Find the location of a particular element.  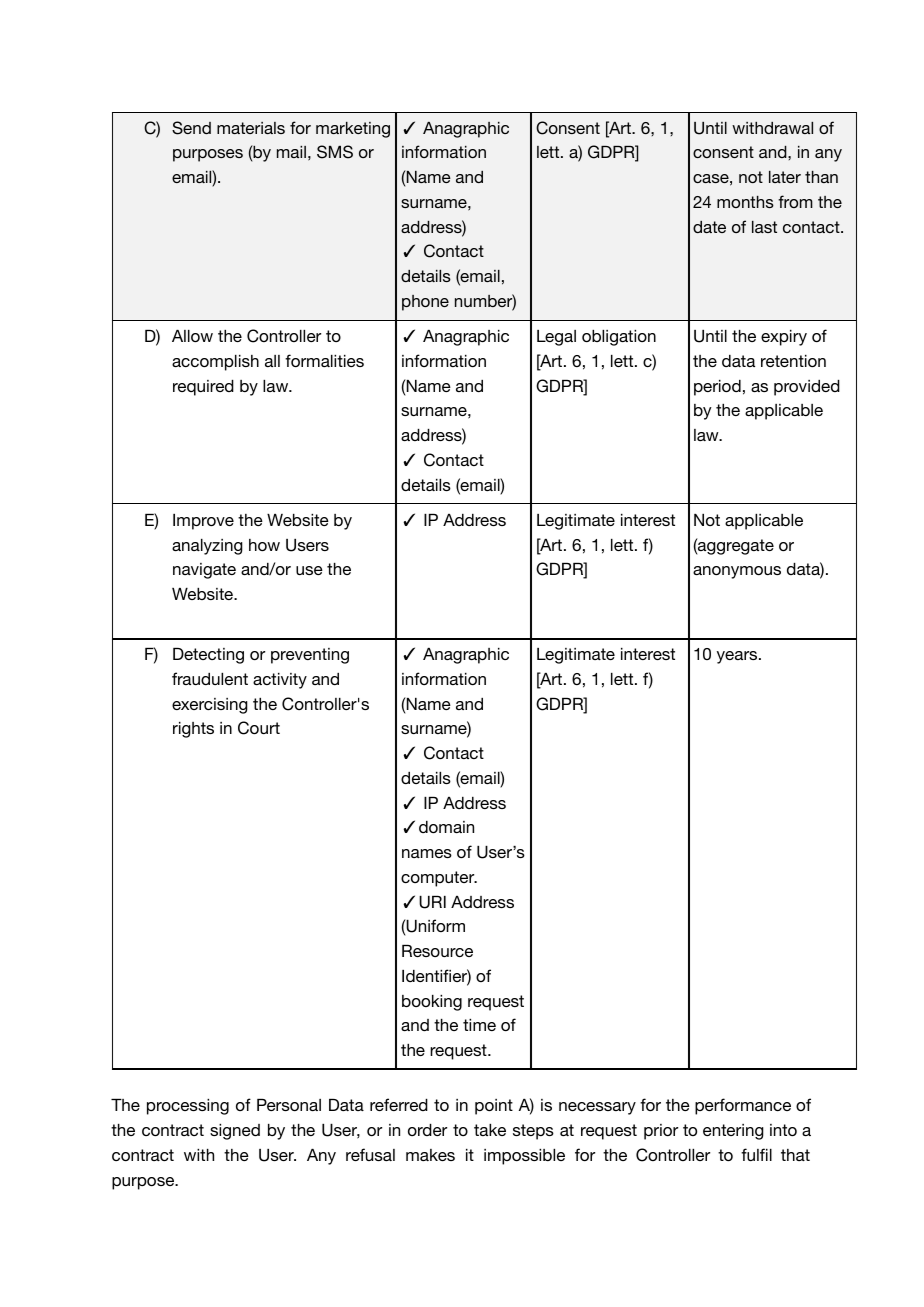

anonymous is located at coordinates (737, 572).
